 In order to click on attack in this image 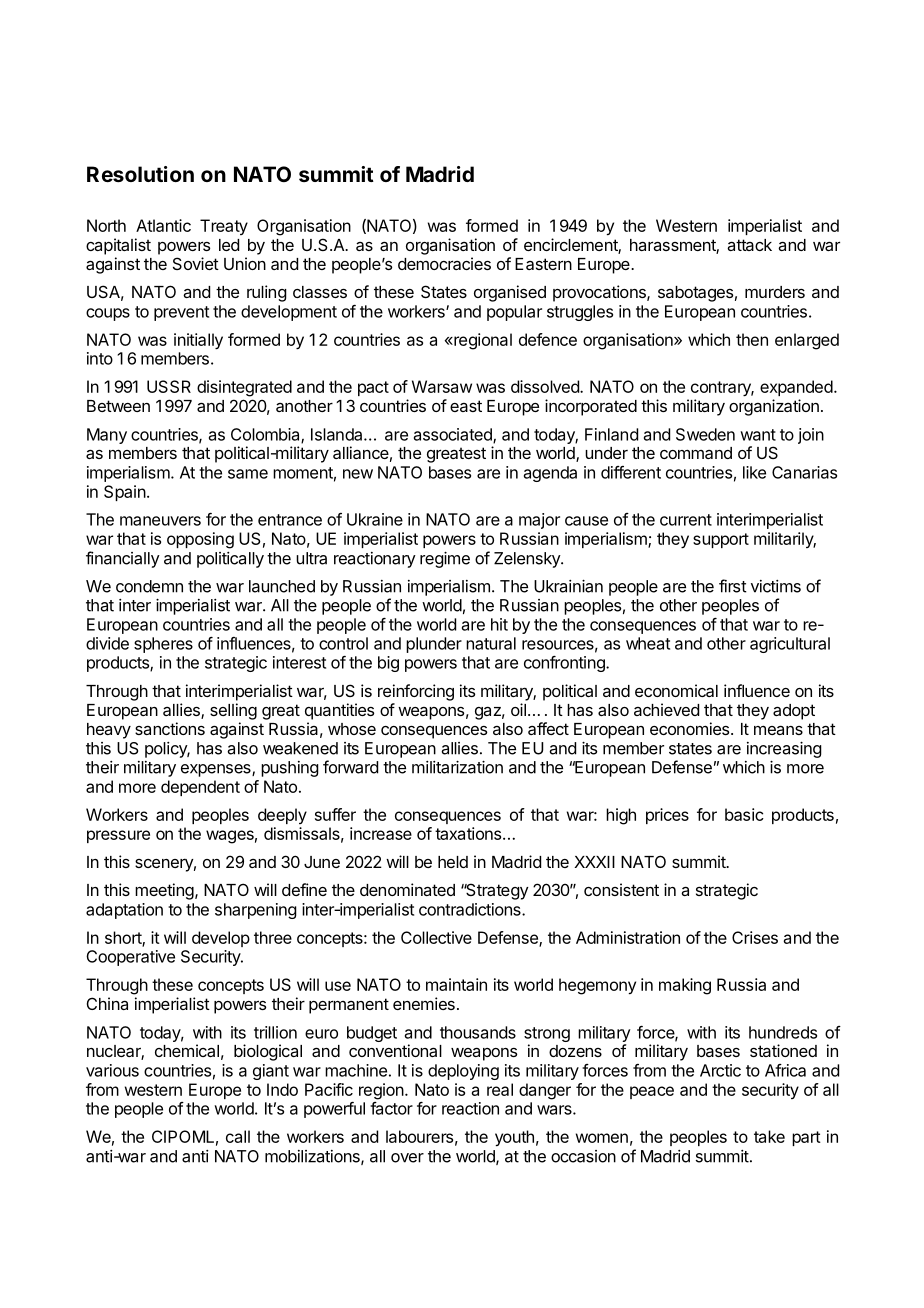, I will do `click(749, 245)`.
